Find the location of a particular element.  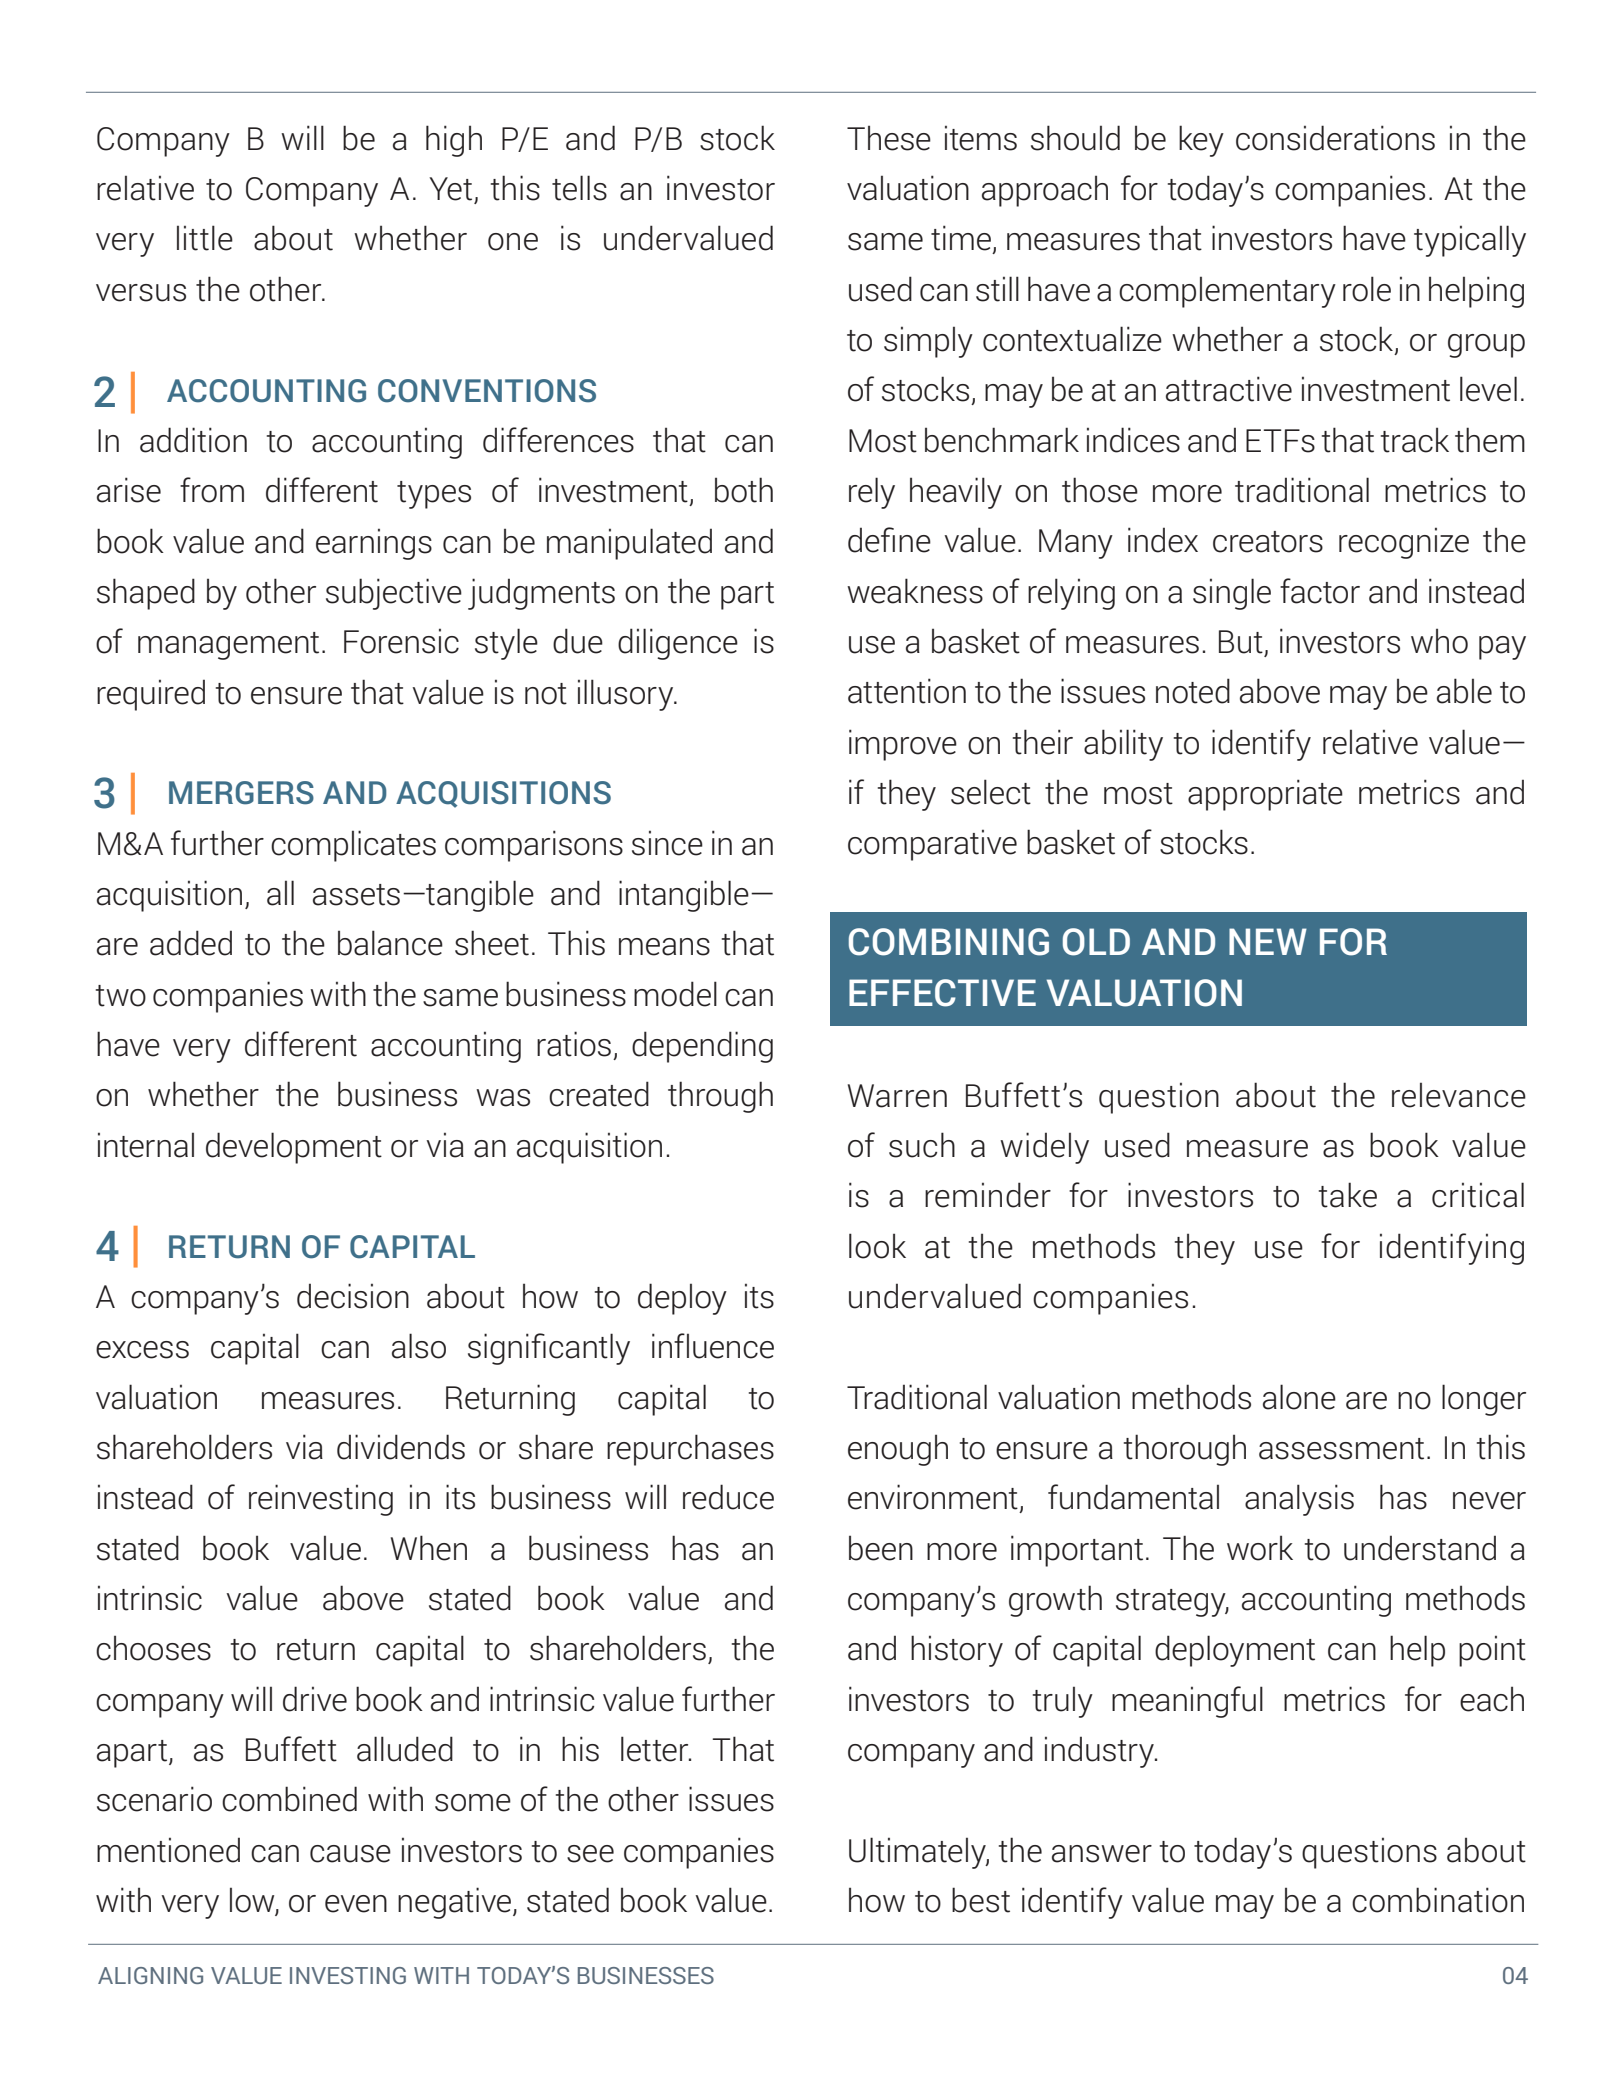

recognize is located at coordinates (1404, 543).
